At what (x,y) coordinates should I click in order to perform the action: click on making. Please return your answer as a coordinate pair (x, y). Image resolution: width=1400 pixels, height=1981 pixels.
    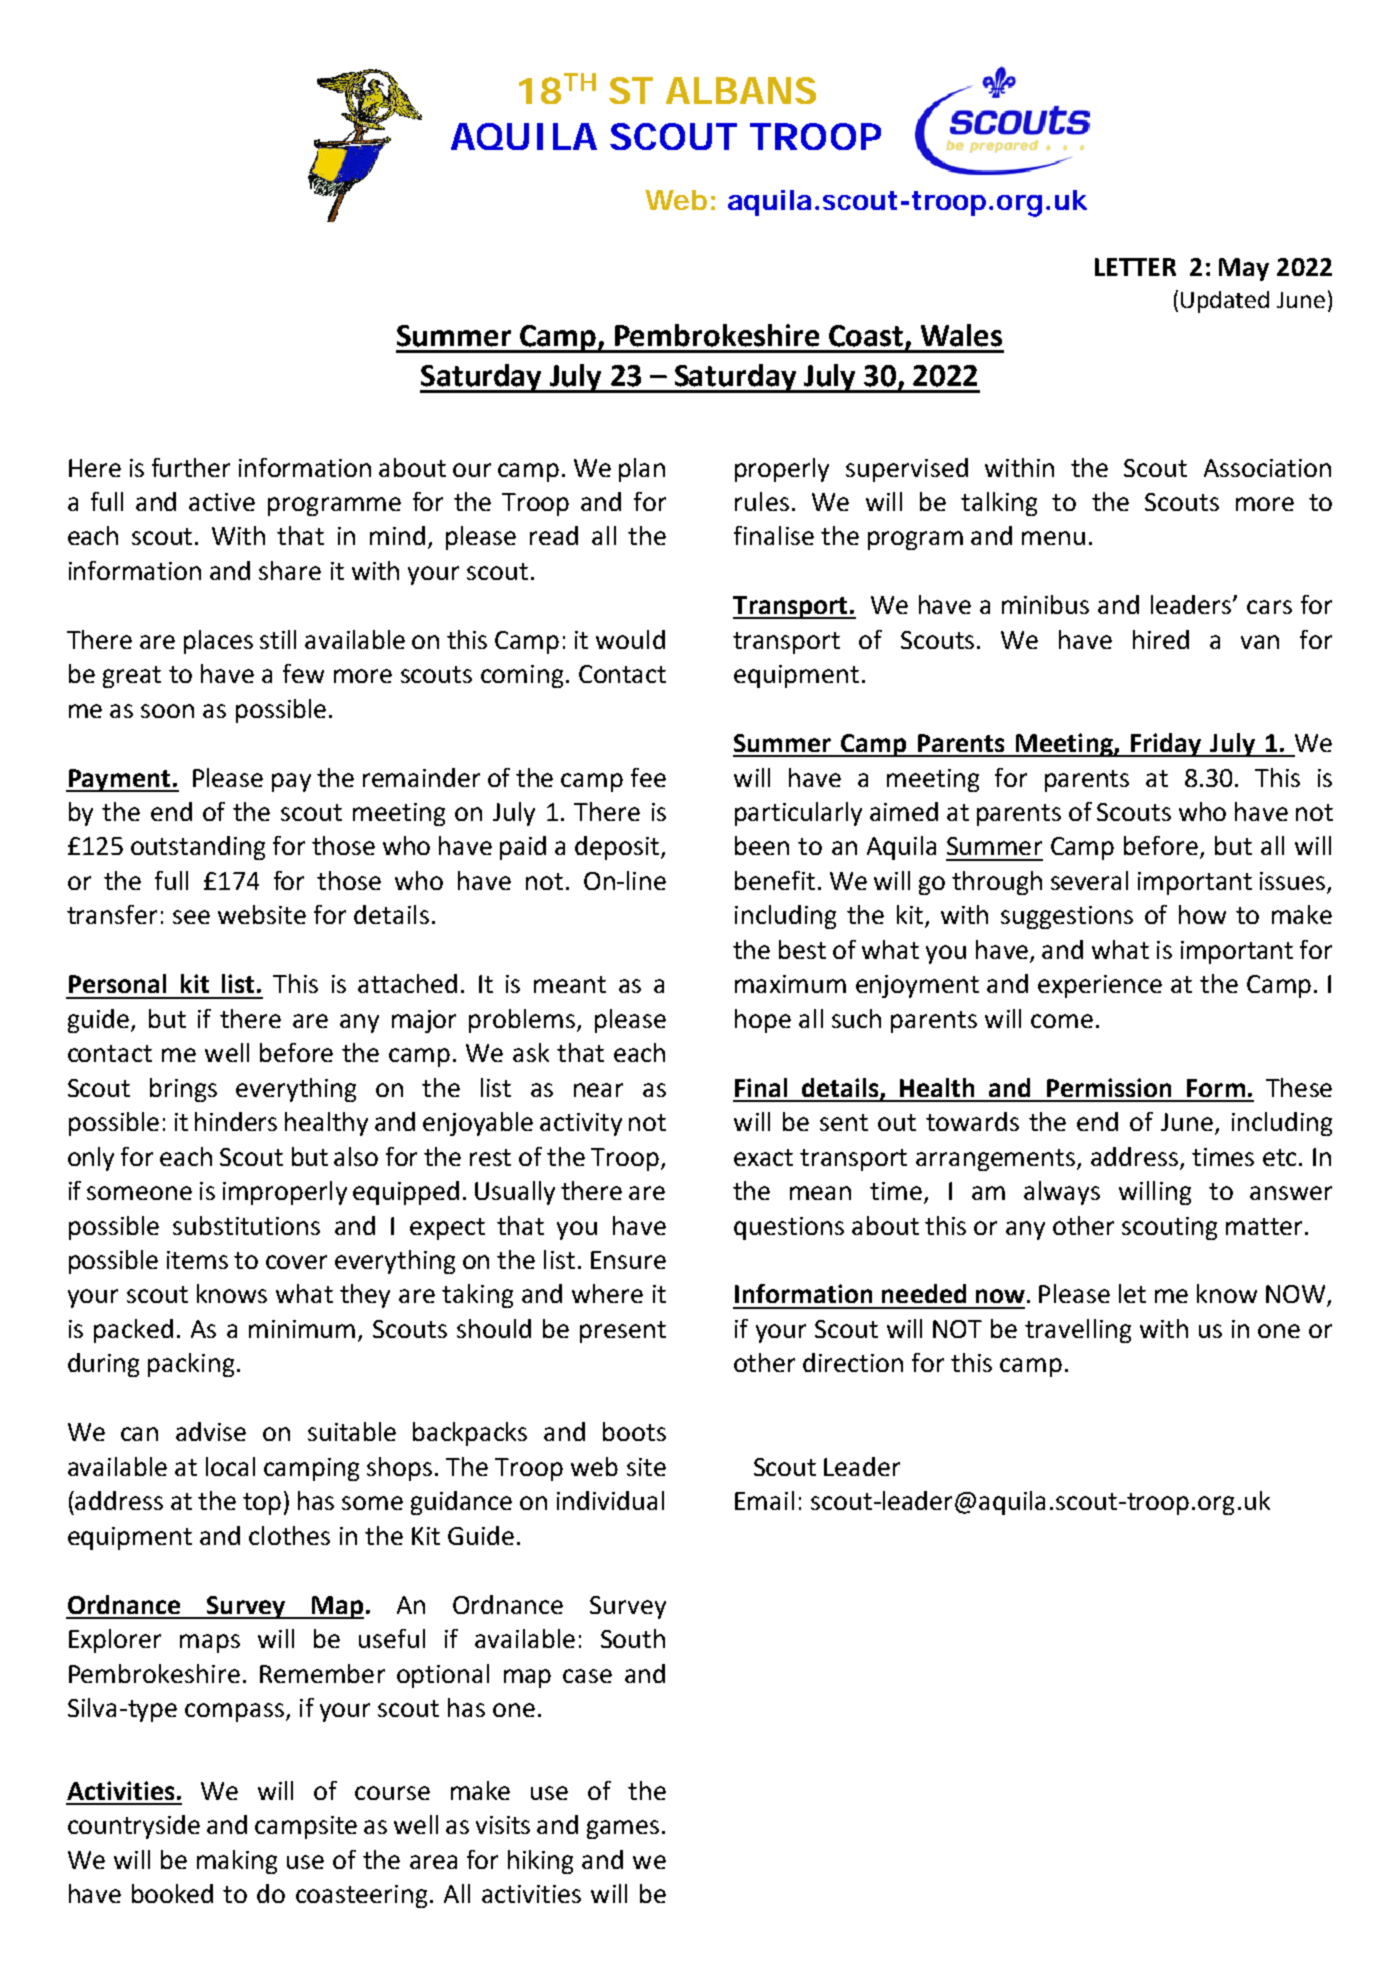
    Looking at the image, I should click on (237, 1862).
